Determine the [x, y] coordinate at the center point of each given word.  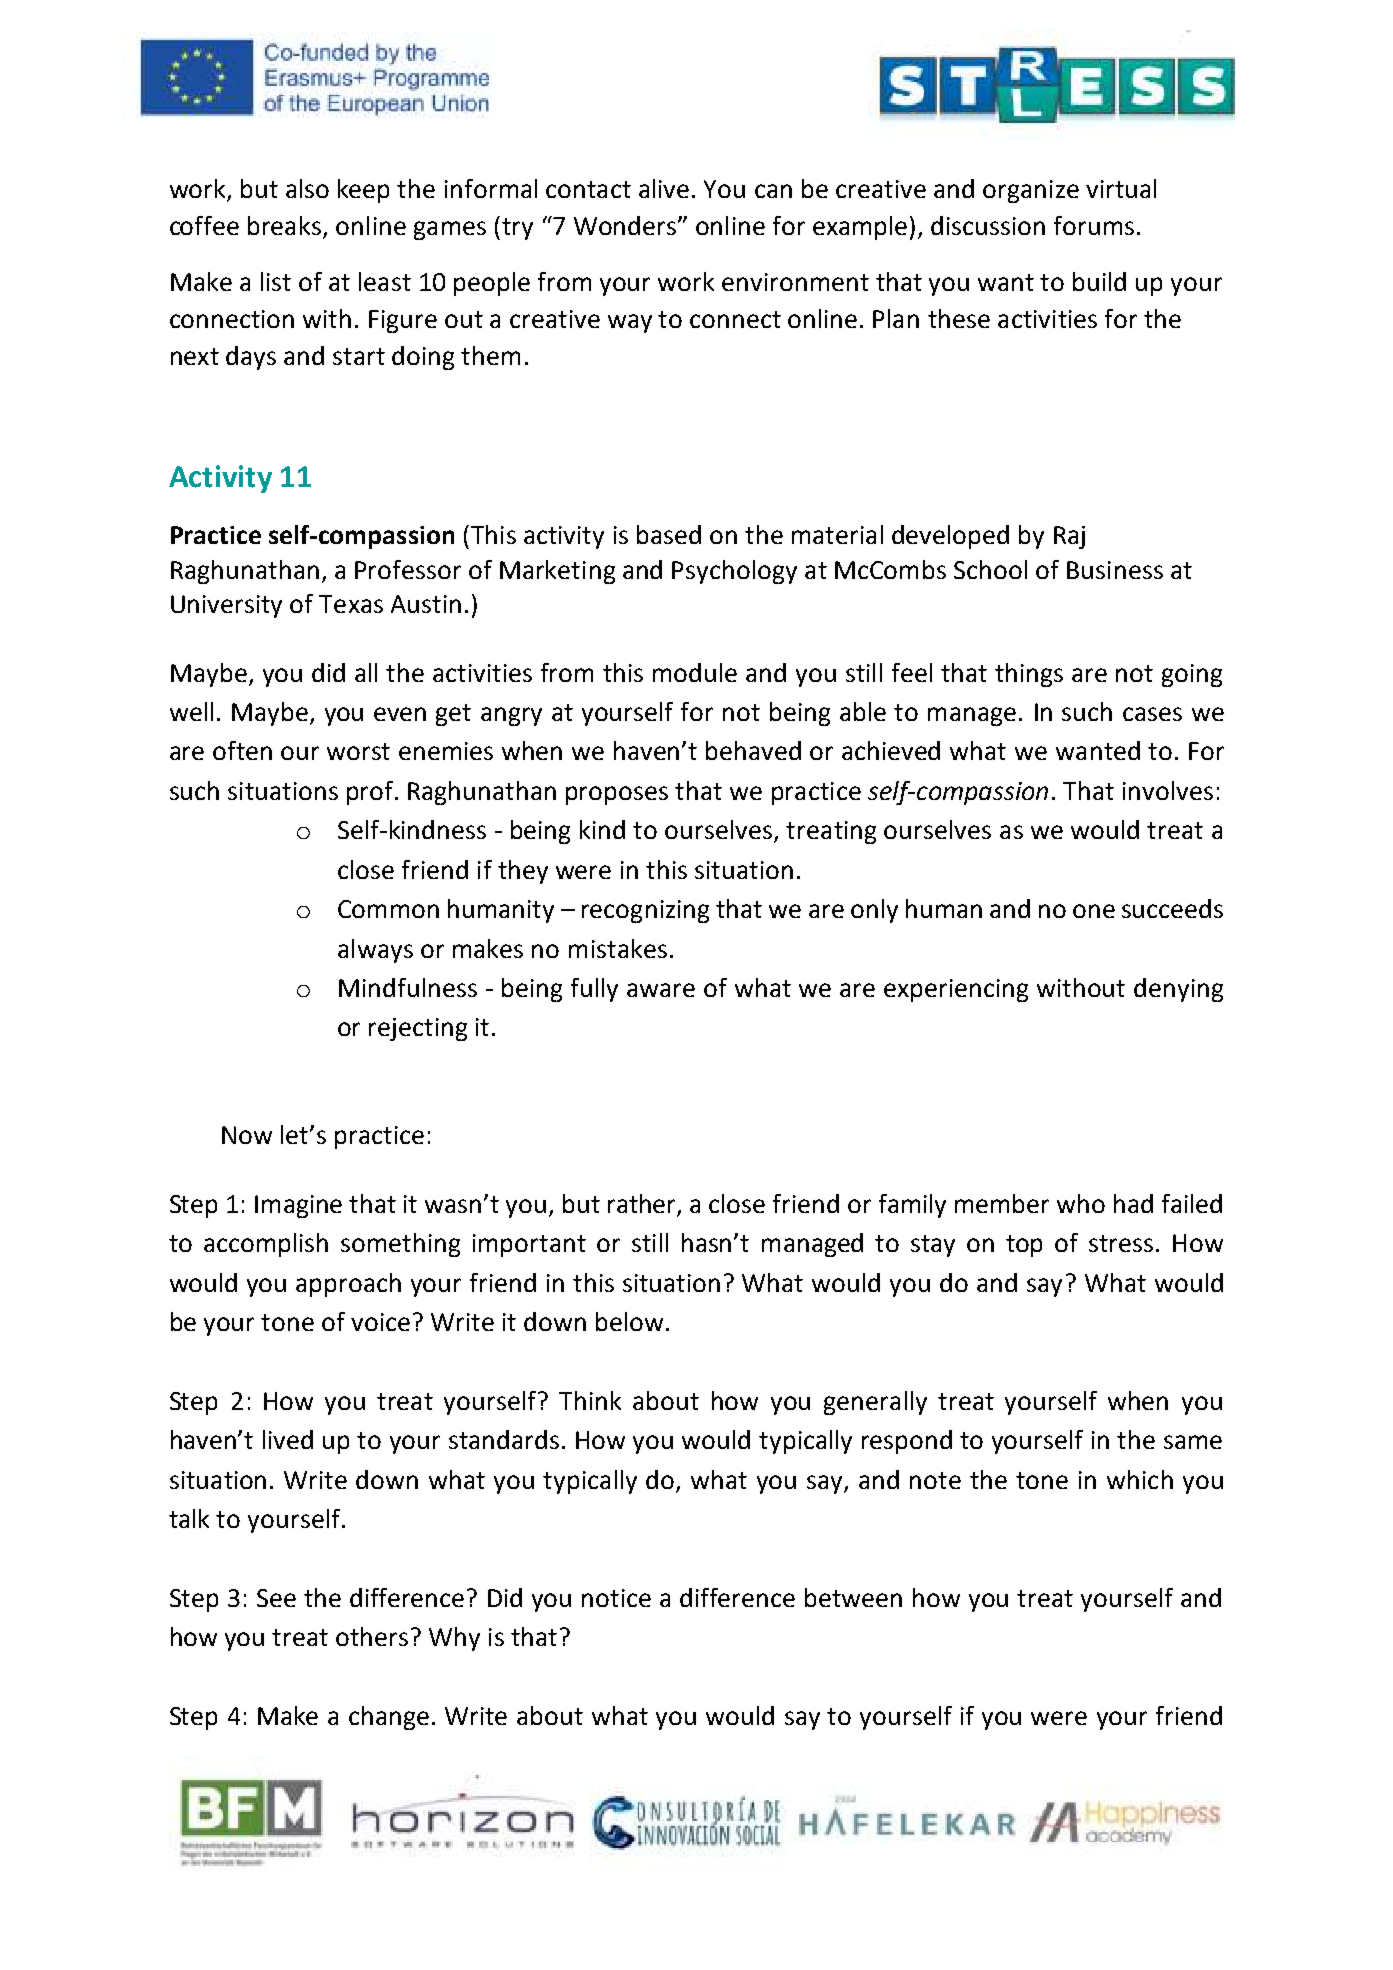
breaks [286, 227]
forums [1094, 225]
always [375, 951]
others [372, 1636]
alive [664, 188]
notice [616, 1598]
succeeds [1172, 908]
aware [661, 990]
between [853, 1597]
